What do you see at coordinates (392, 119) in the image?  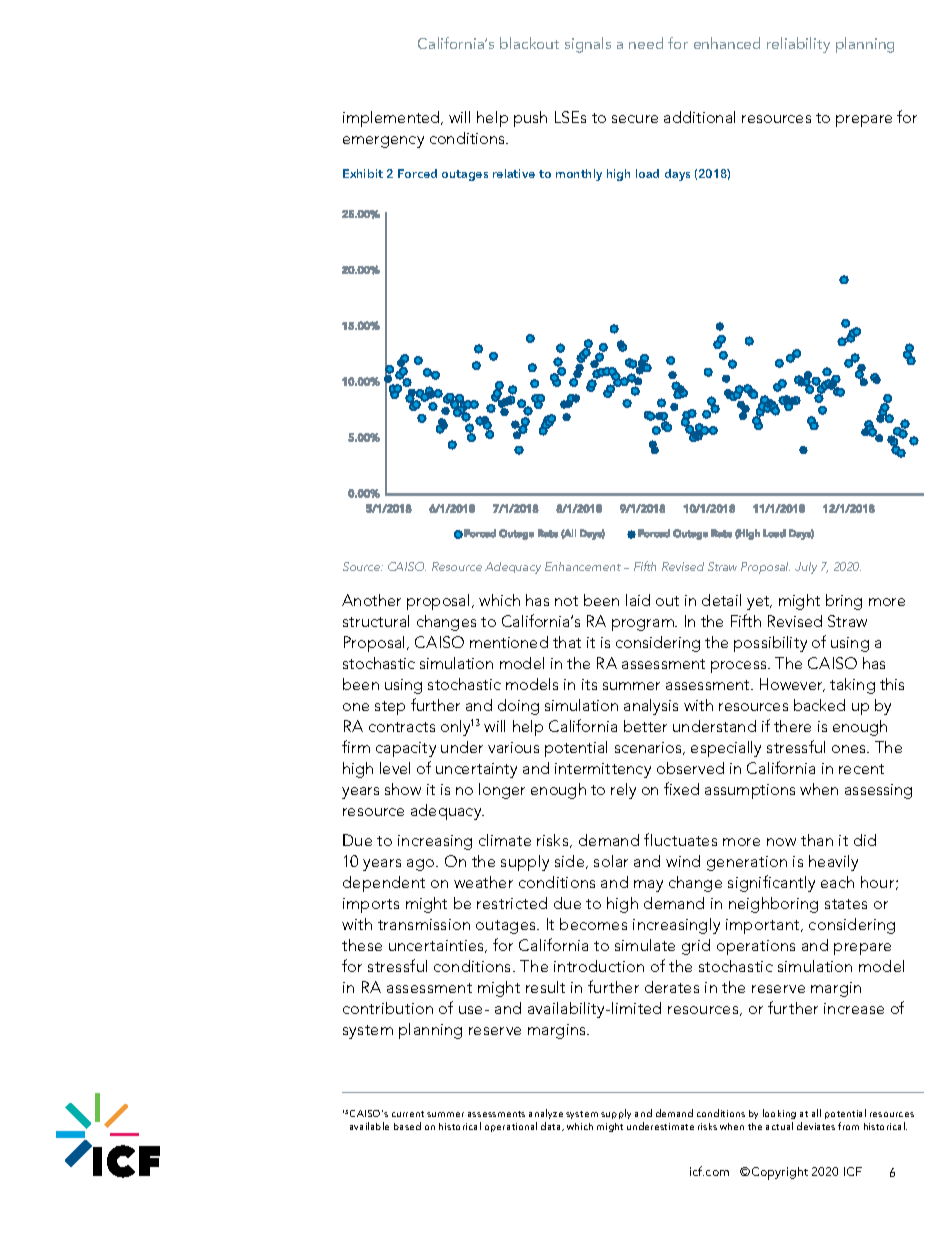 I see `implemented` at bounding box center [392, 119].
